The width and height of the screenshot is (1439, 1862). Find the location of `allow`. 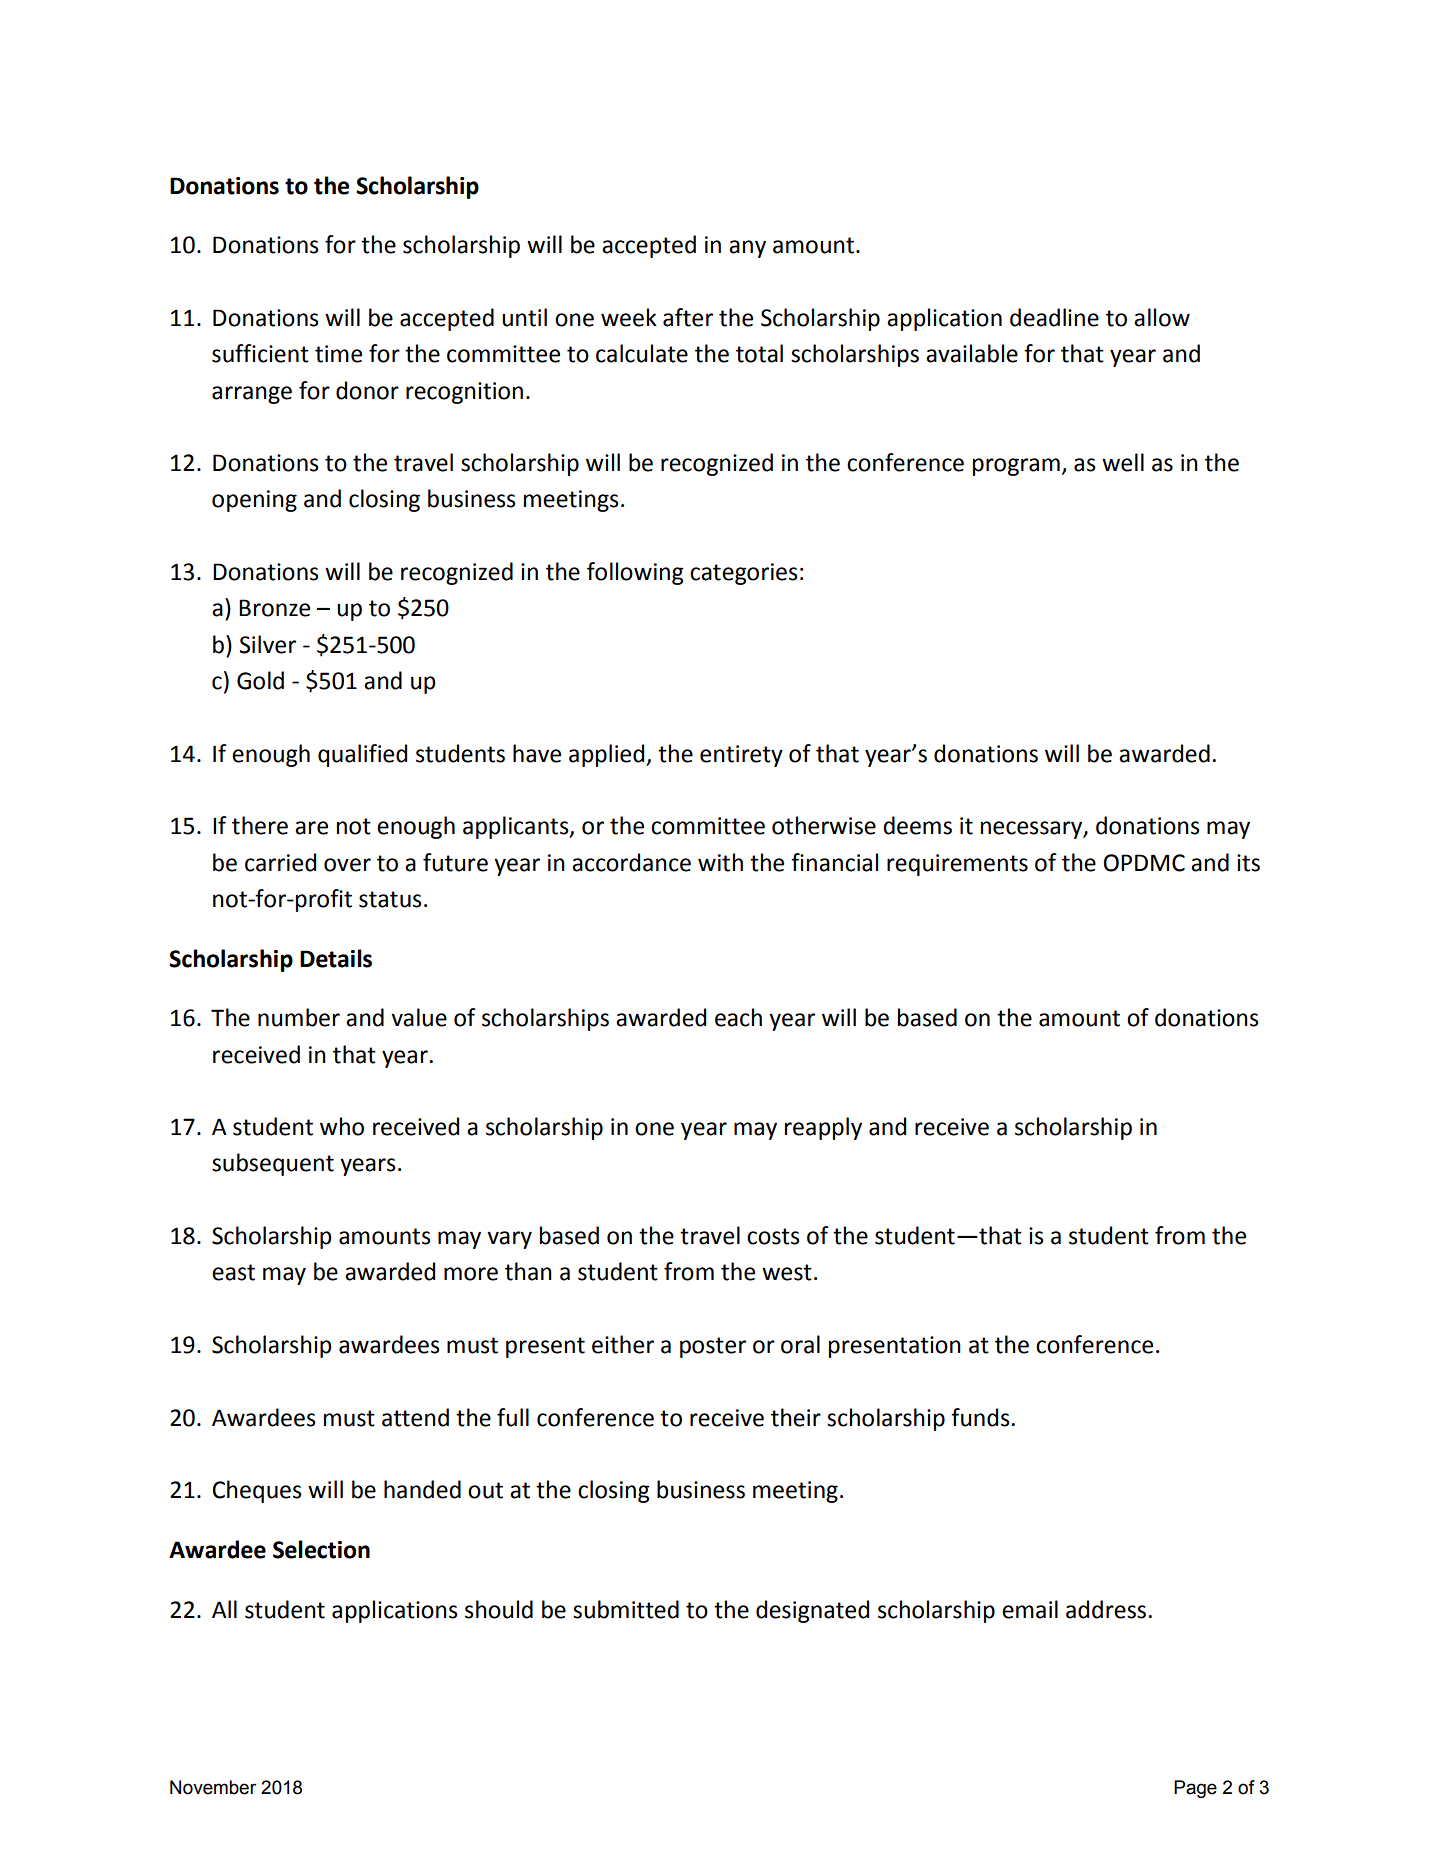

allow is located at coordinates (1162, 317).
